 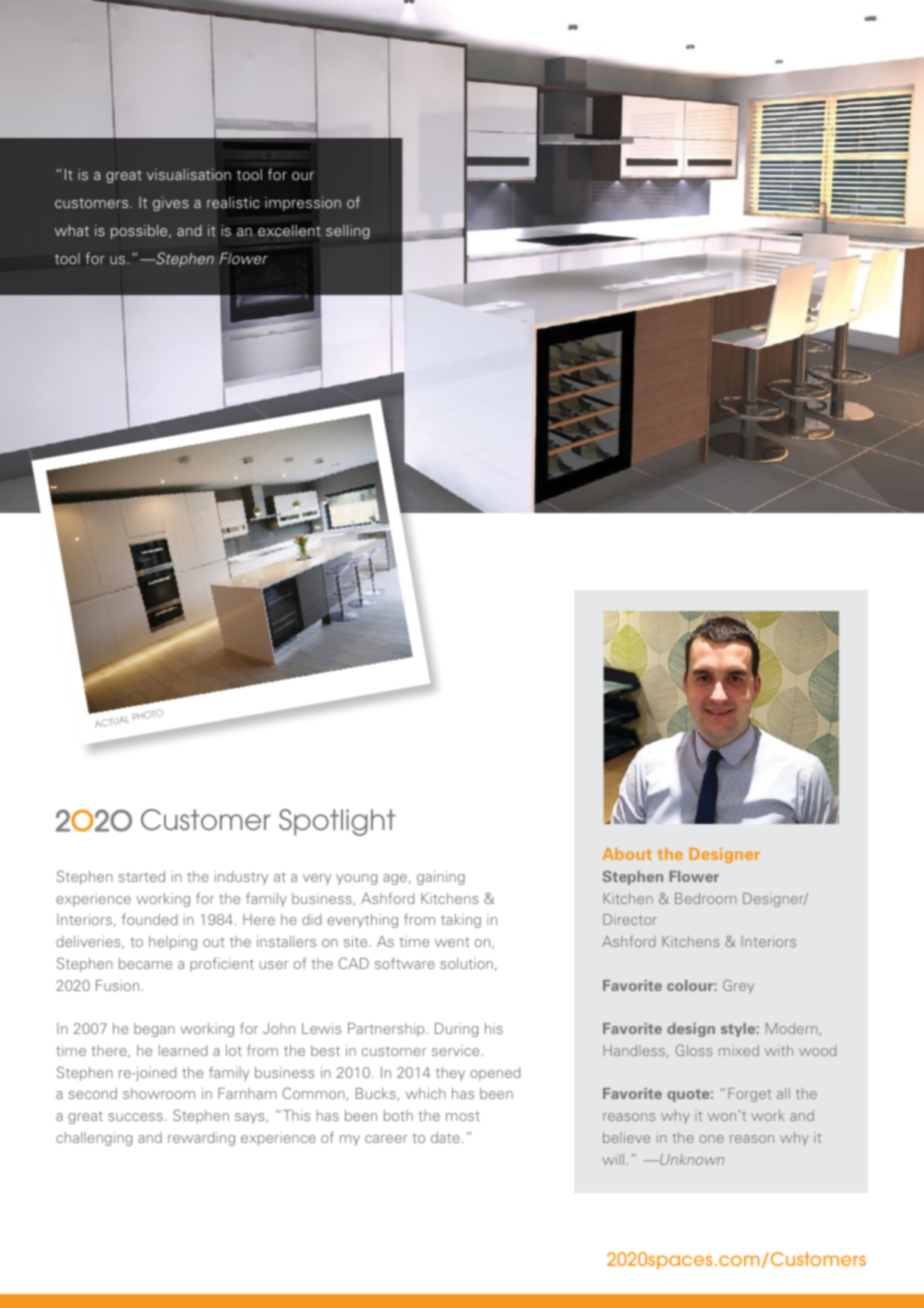 What do you see at coordinates (337, 822) in the screenshot?
I see `Spotlight` at bounding box center [337, 822].
